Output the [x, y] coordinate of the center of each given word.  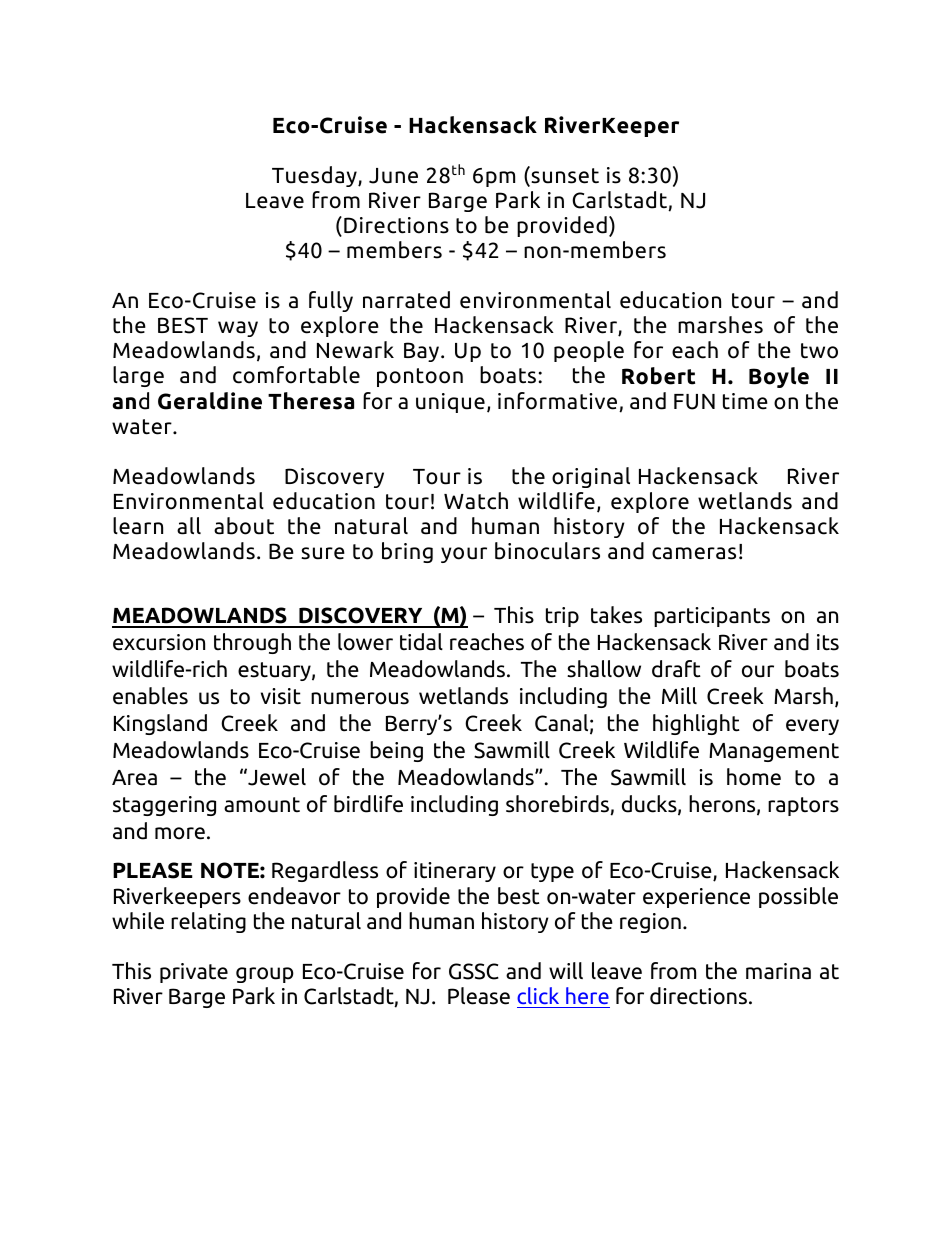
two [819, 351]
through [252, 643]
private [194, 973]
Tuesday [315, 176]
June [393, 176]
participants [712, 617]
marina [778, 971]
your [464, 555]
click [538, 995]
